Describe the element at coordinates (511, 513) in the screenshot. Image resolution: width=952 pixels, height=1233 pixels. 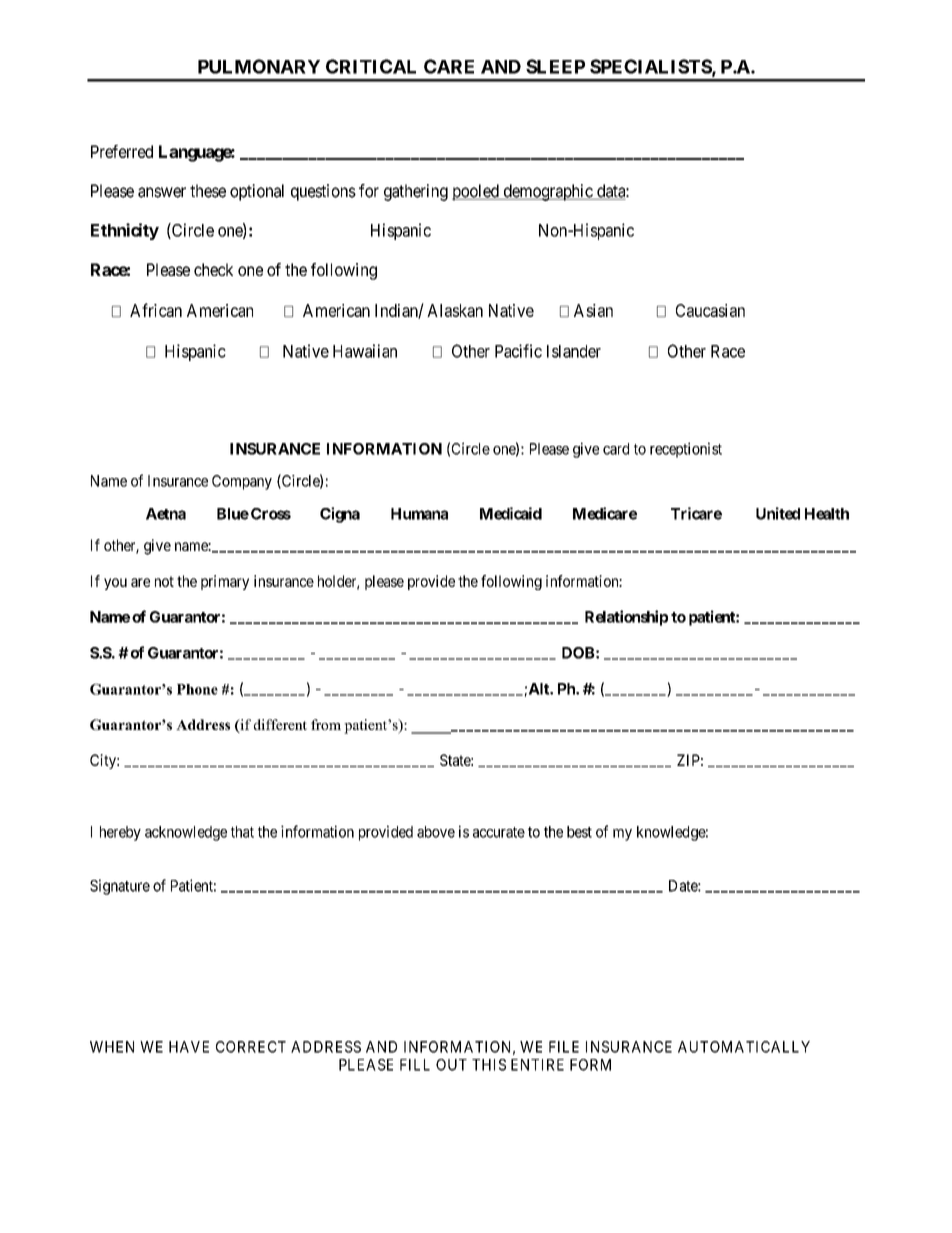
I see `Medicaid` at that location.
